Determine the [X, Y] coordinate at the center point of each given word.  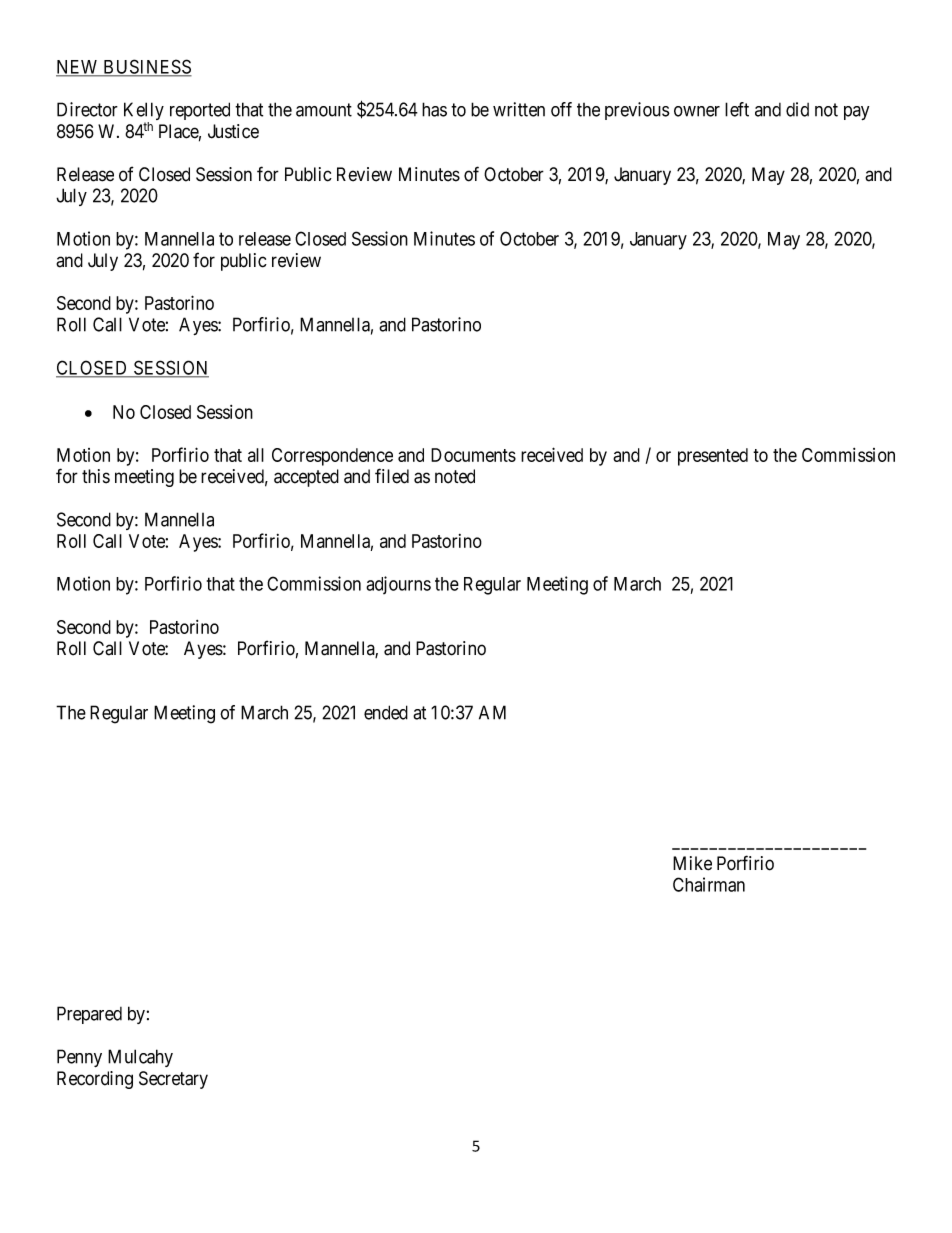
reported [200, 111]
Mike [692, 863]
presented [713, 457]
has [434, 109]
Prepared [89, 1015]
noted [455, 476]
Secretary [173, 1080]
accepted [306, 478]
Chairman [709, 884]
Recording [95, 1080]
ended [386, 712]
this [96, 476]
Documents [473, 455]
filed [392, 476]
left [737, 109]
